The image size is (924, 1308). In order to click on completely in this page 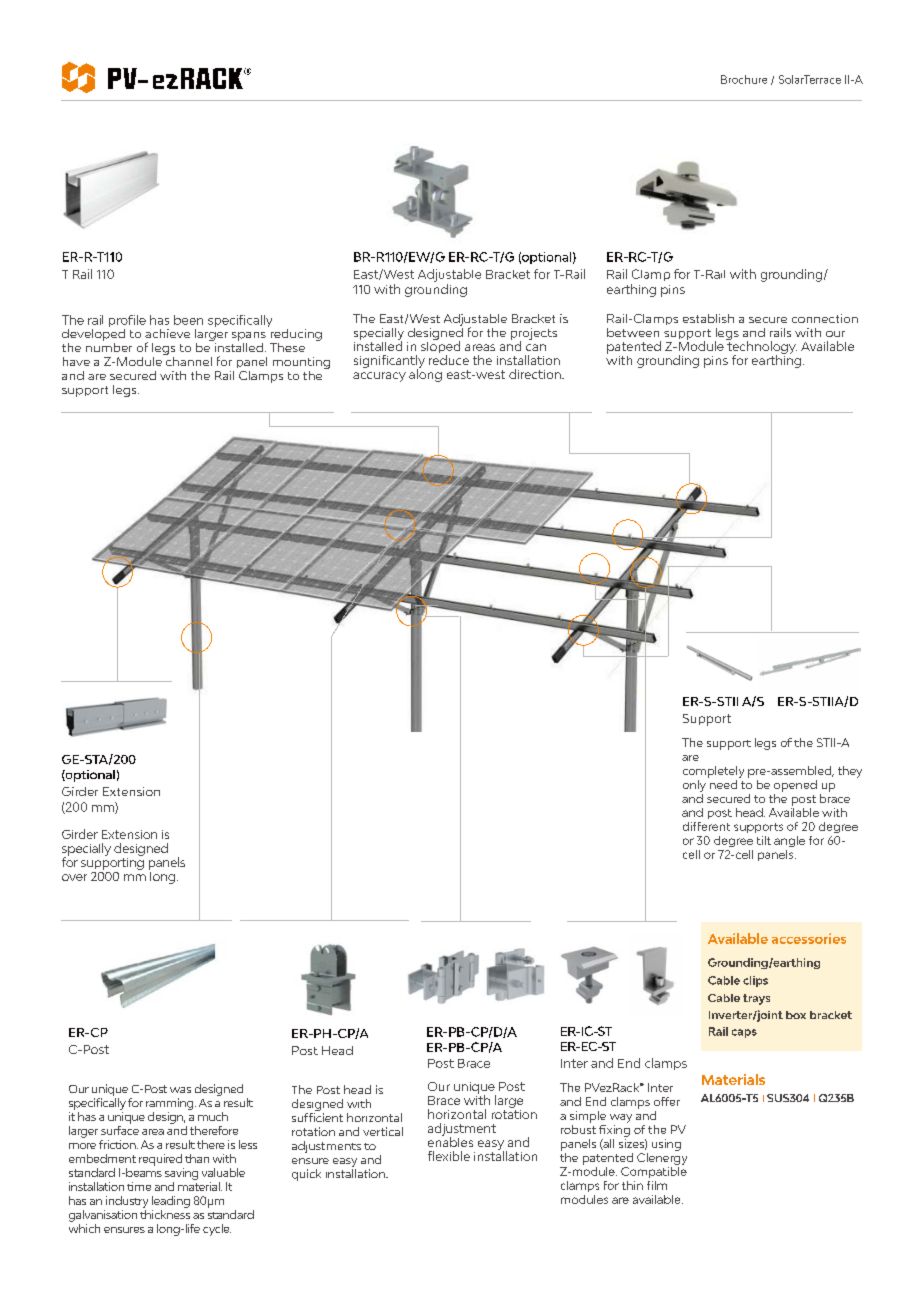, I will do `click(713, 772)`.
